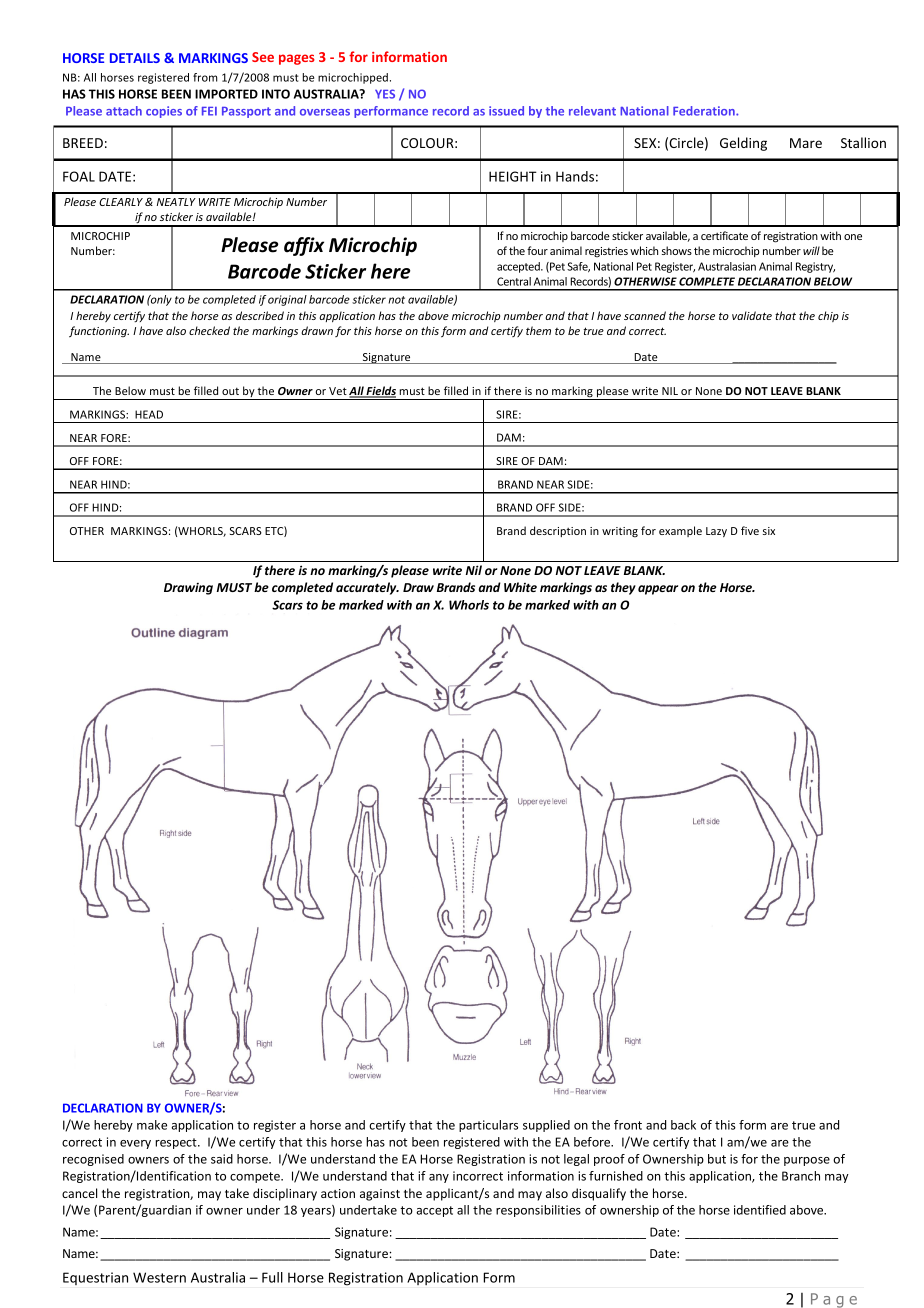 Image resolution: width=924 pixels, height=1308 pixels. I want to click on back, so click(683, 1125).
